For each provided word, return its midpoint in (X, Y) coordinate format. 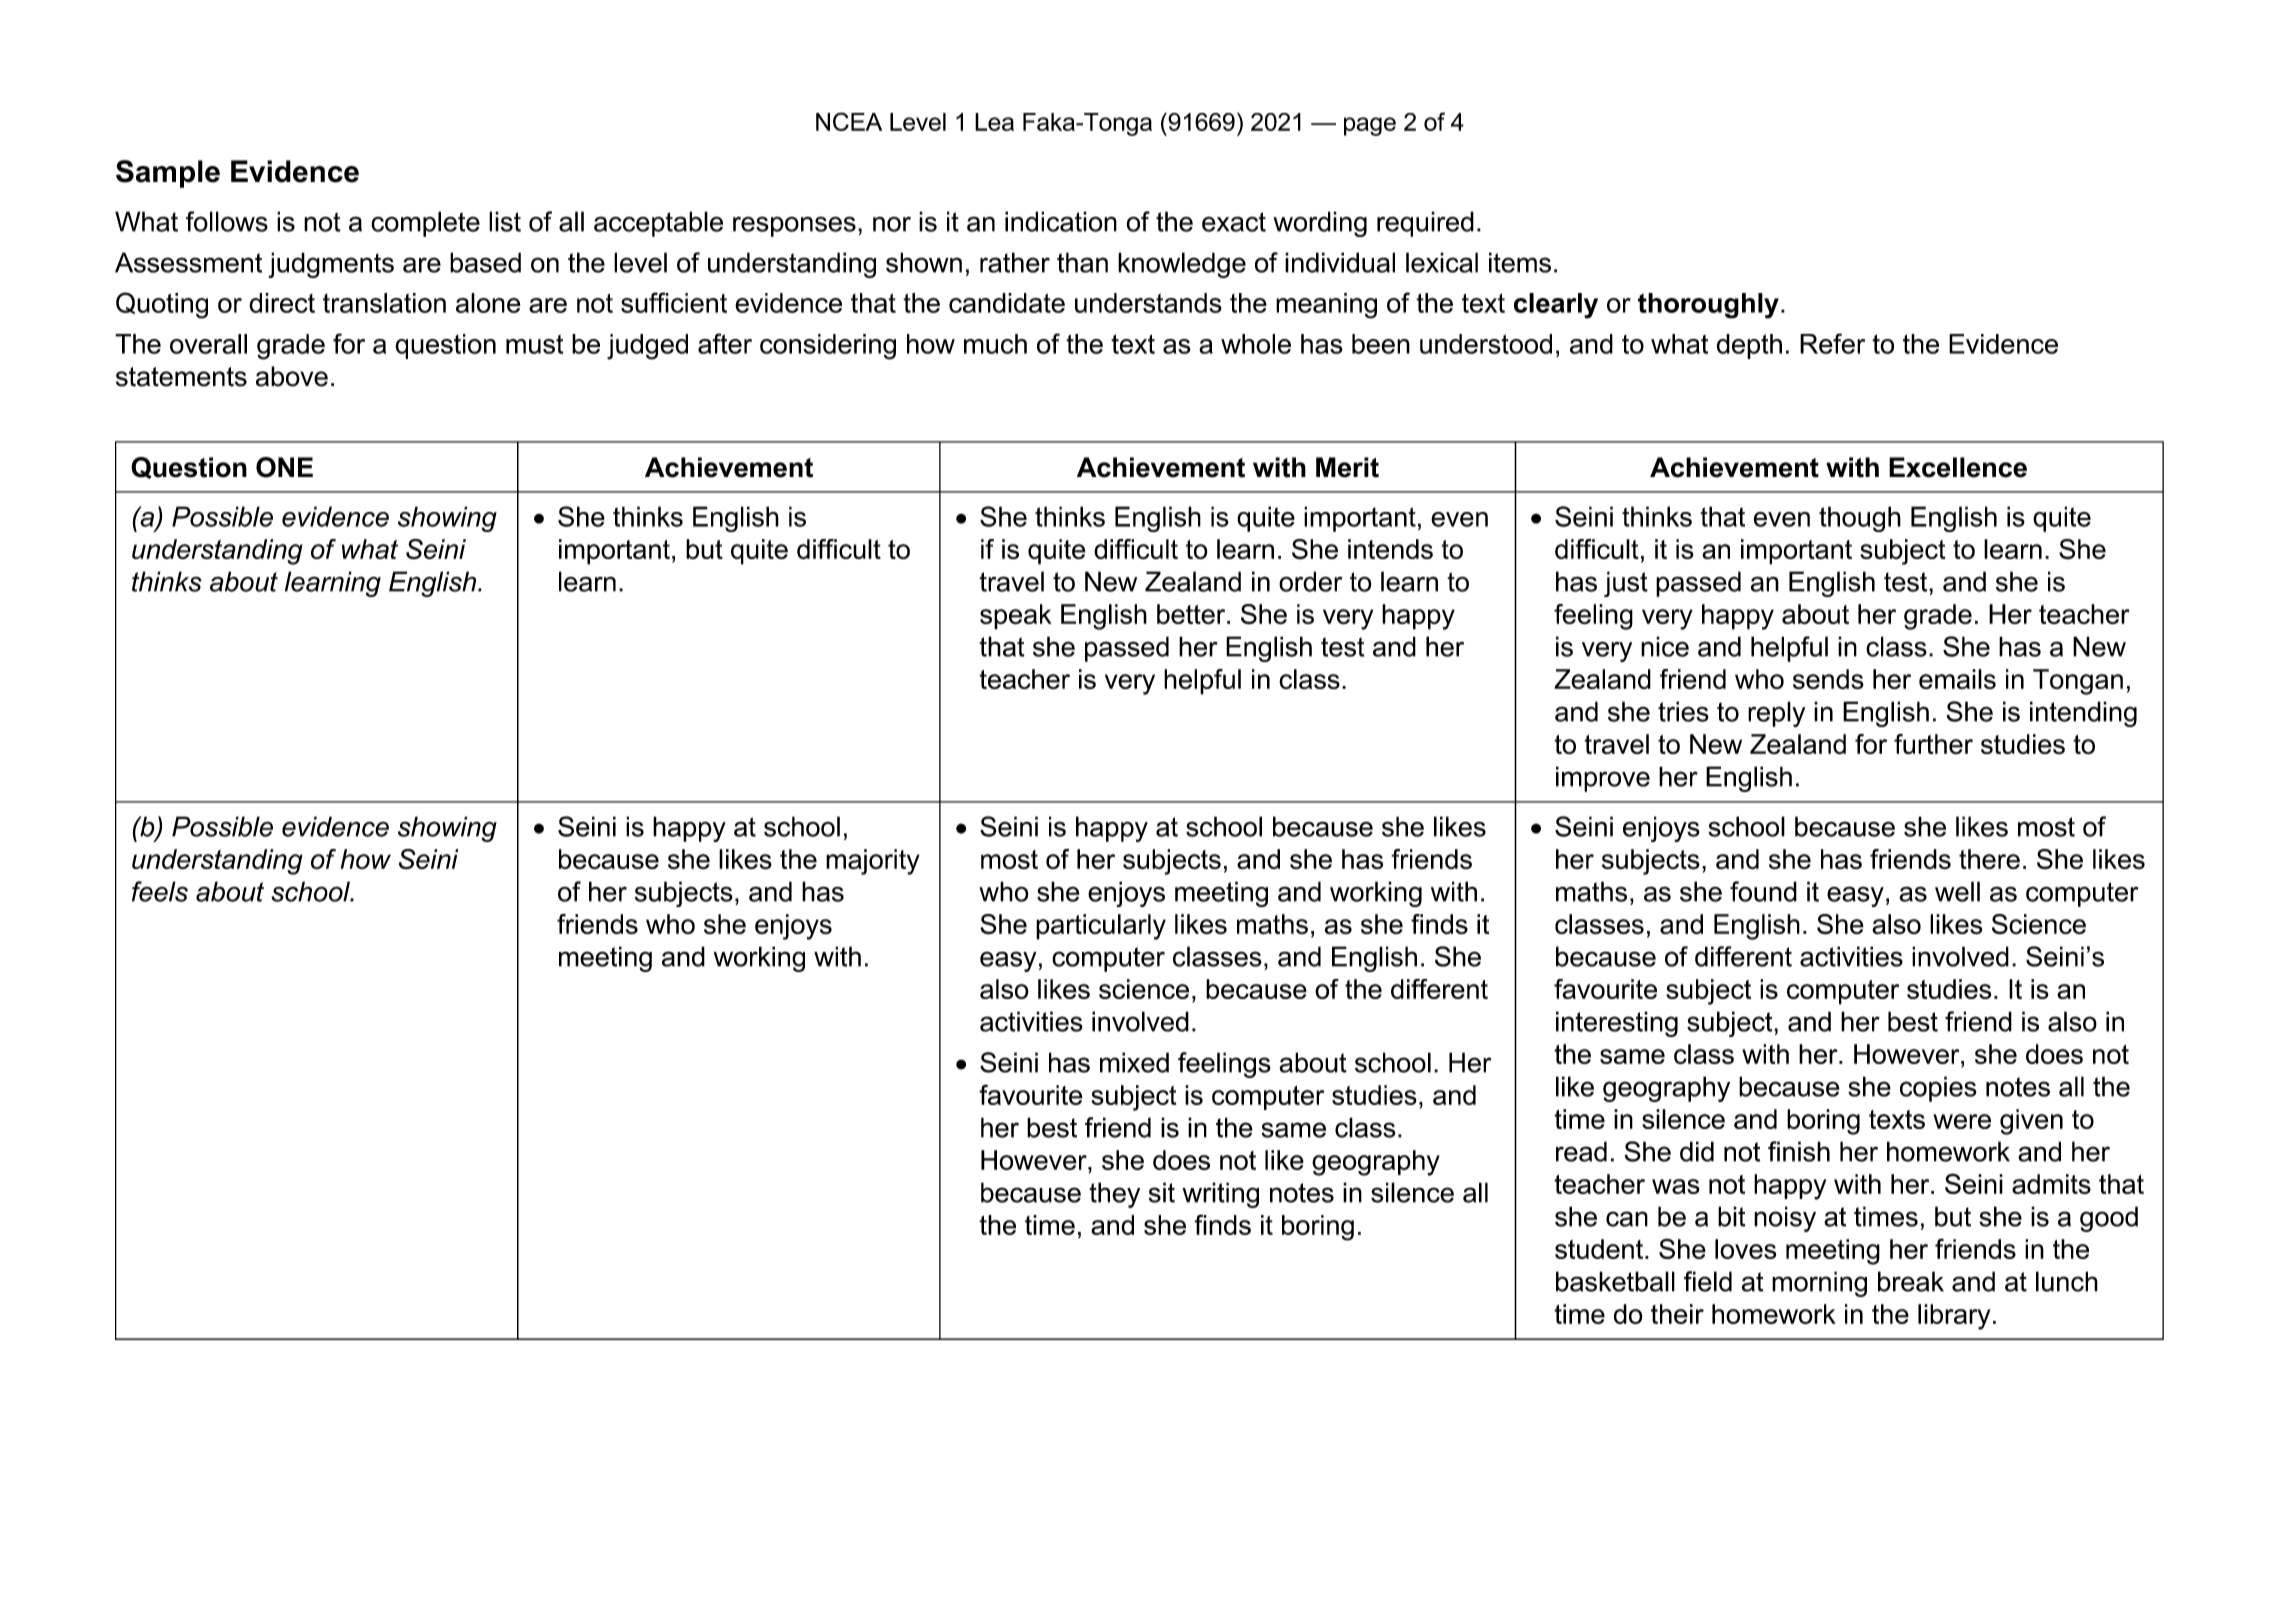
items (1520, 262)
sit (1162, 1192)
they (1114, 1195)
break (1911, 1281)
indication (1061, 221)
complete (425, 224)
